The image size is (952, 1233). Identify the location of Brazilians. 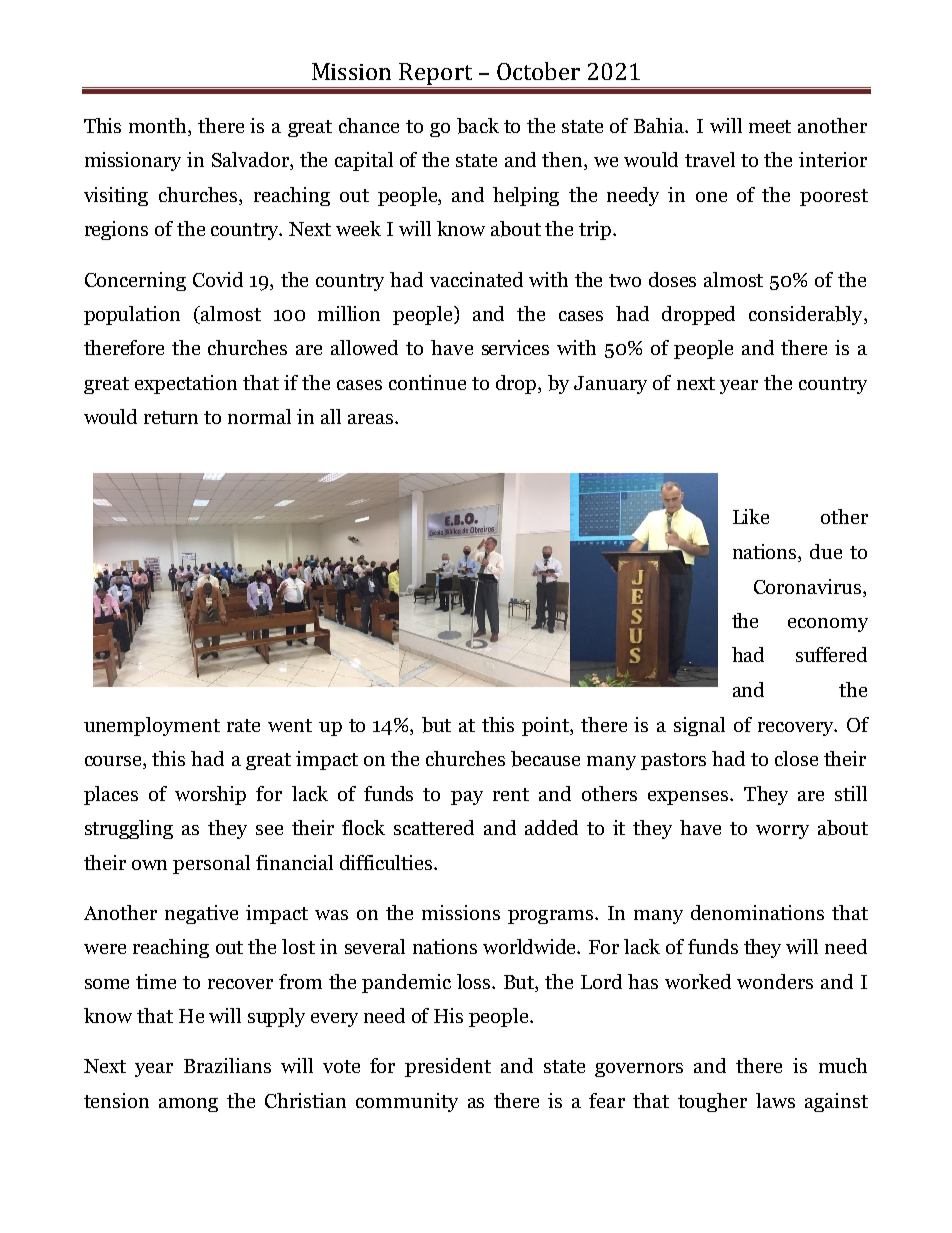
(227, 1065).
